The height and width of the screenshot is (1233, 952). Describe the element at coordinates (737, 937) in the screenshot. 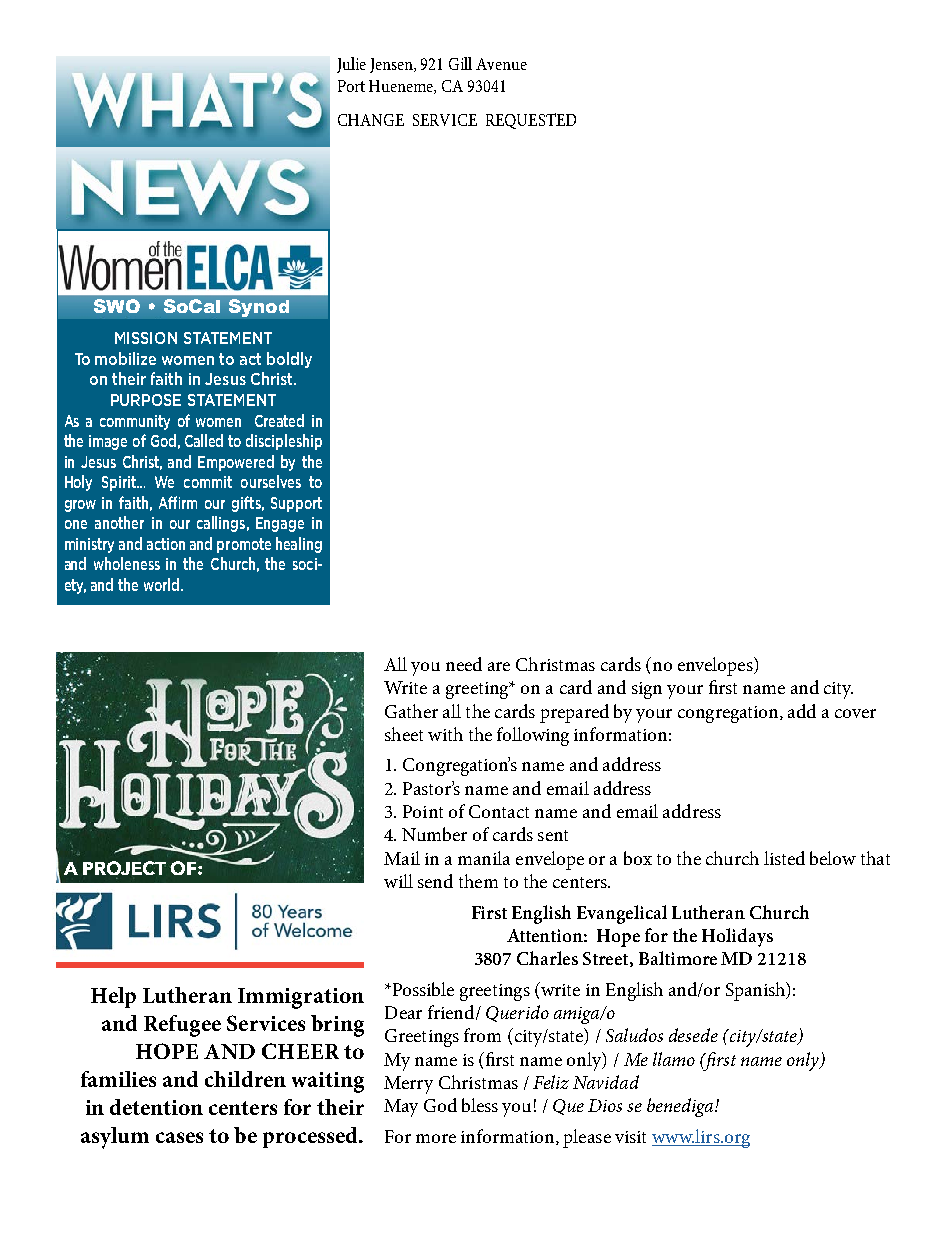

I see `Holidays` at that location.
